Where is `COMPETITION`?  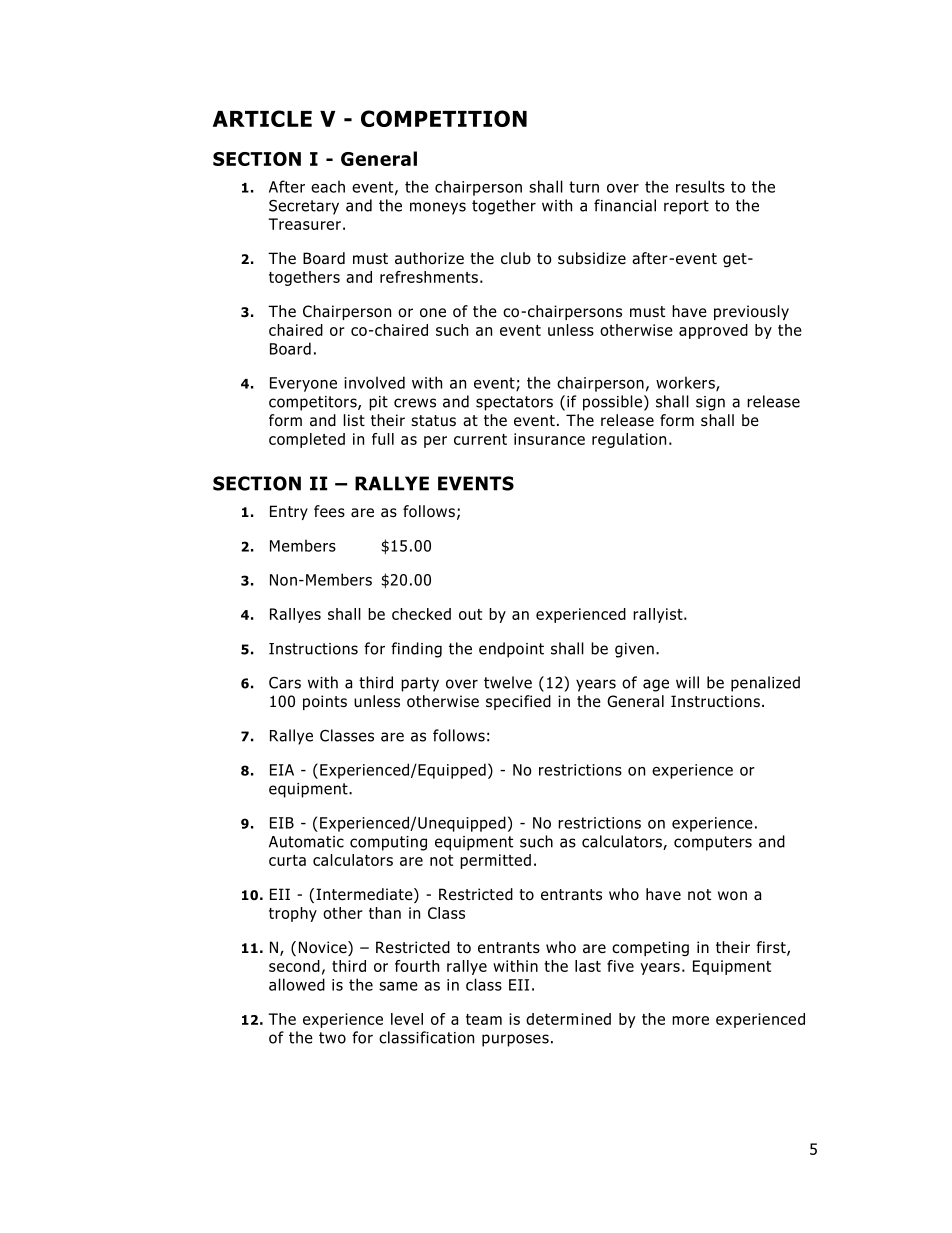 COMPETITION is located at coordinates (444, 118).
